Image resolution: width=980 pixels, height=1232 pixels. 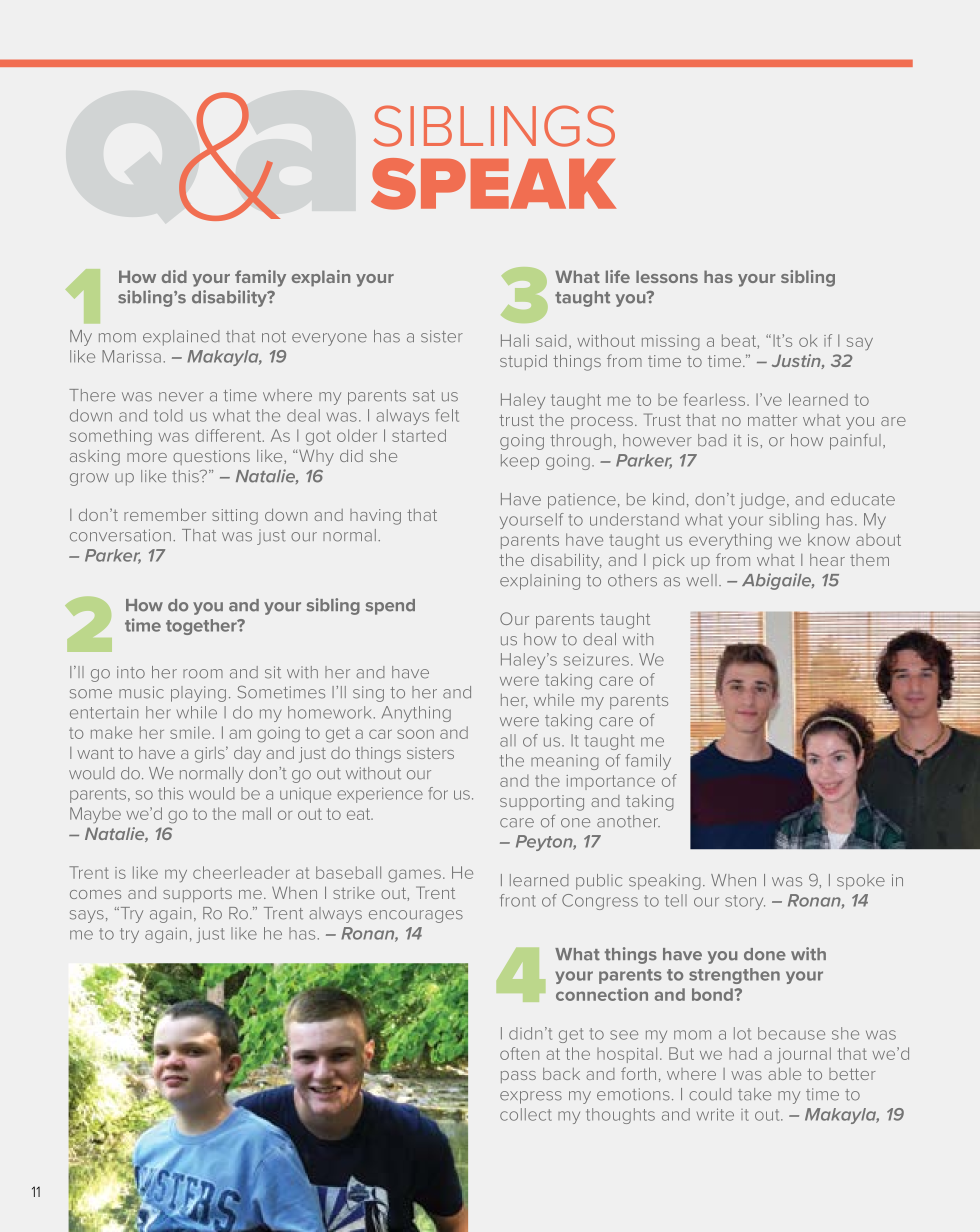 I want to click on express, so click(x=531, y=1097).
